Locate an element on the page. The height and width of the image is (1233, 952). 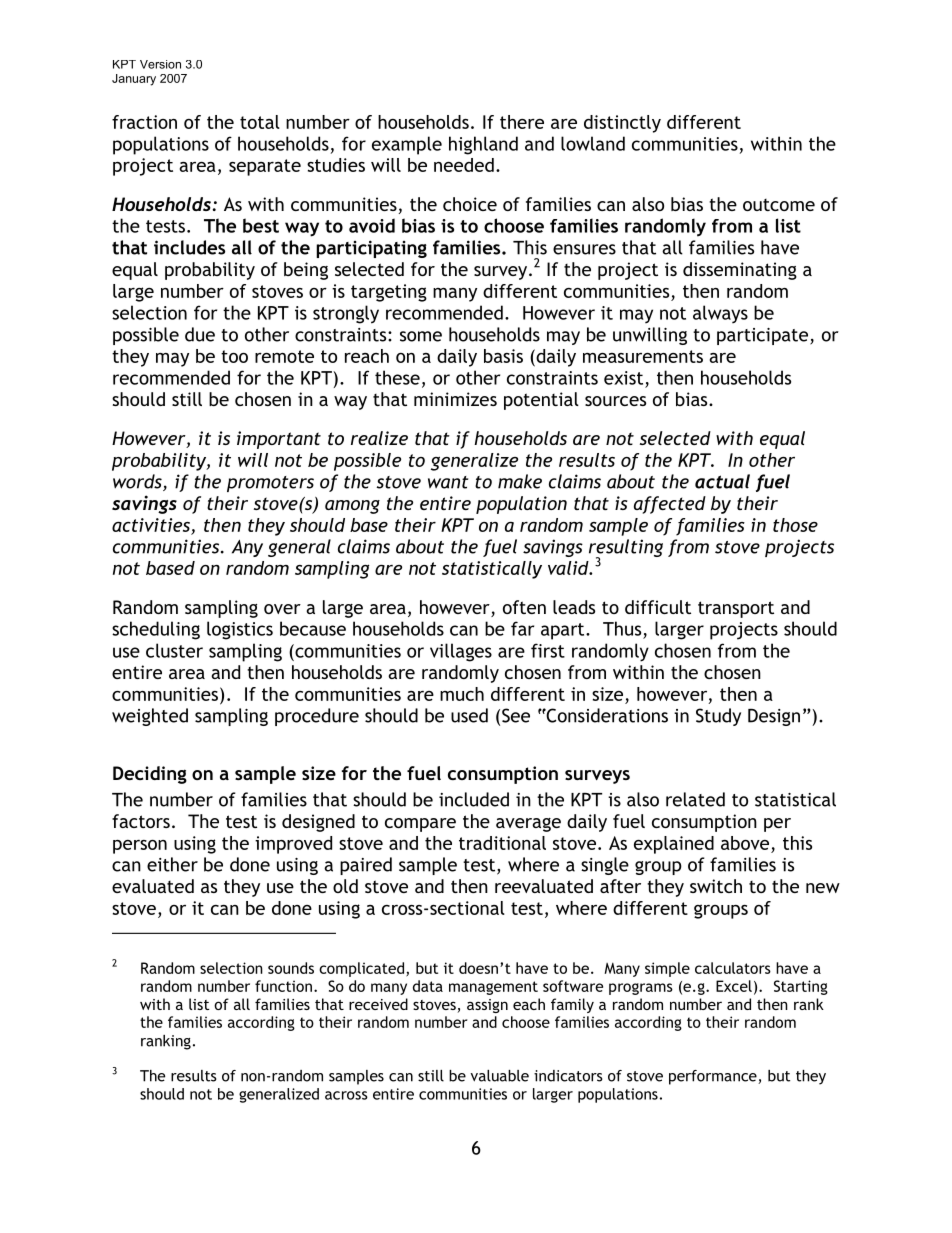
total is located at coordinates (260, 122).
